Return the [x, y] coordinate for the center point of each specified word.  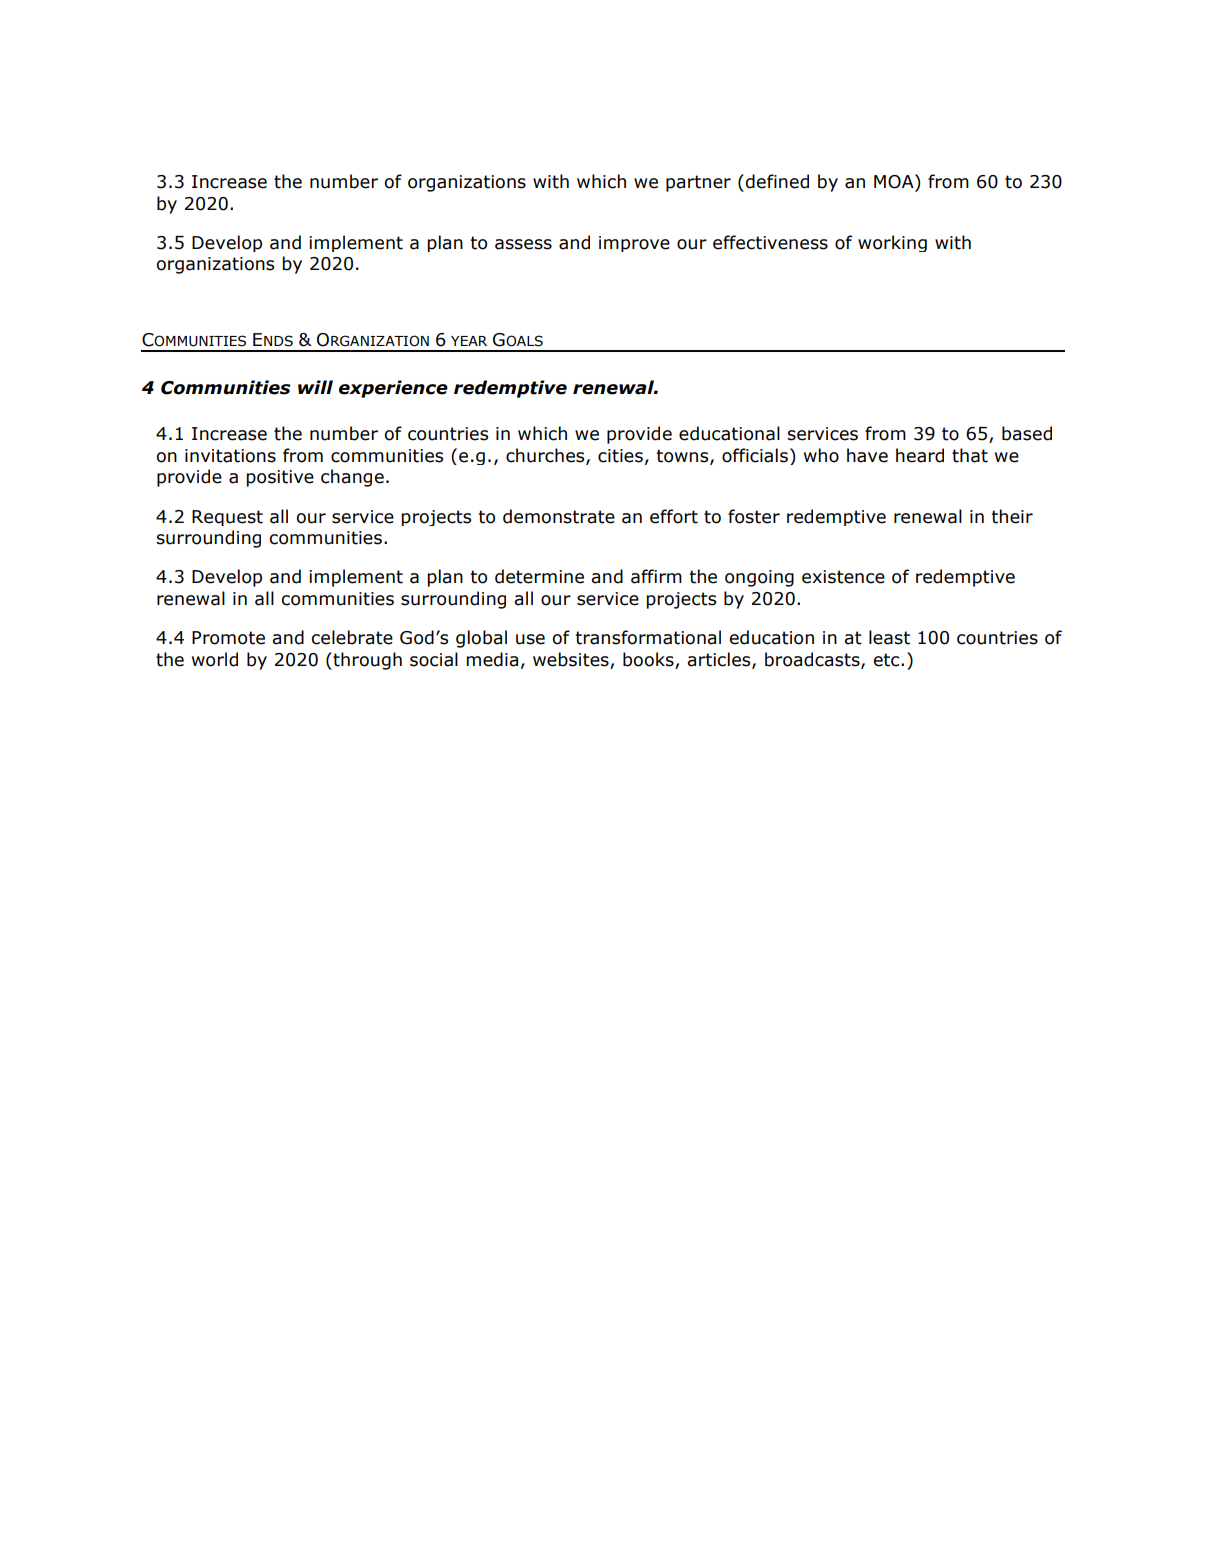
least [889, 637]
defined [777, 181]
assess [523, 244]
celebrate [352, 637]
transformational [648, 637]
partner [698, 183]
